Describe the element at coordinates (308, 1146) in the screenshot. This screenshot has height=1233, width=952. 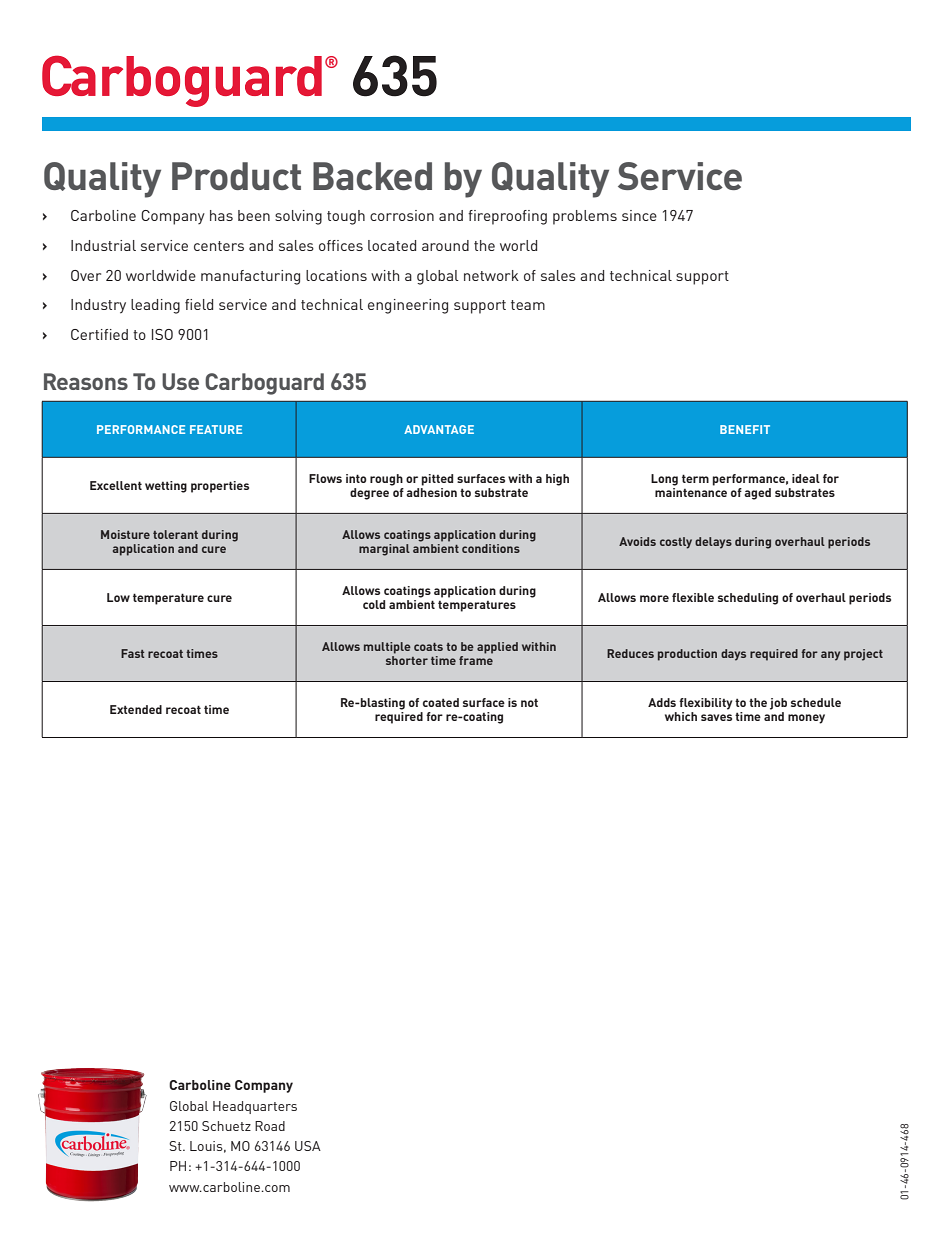
I see `USA` at that location.
